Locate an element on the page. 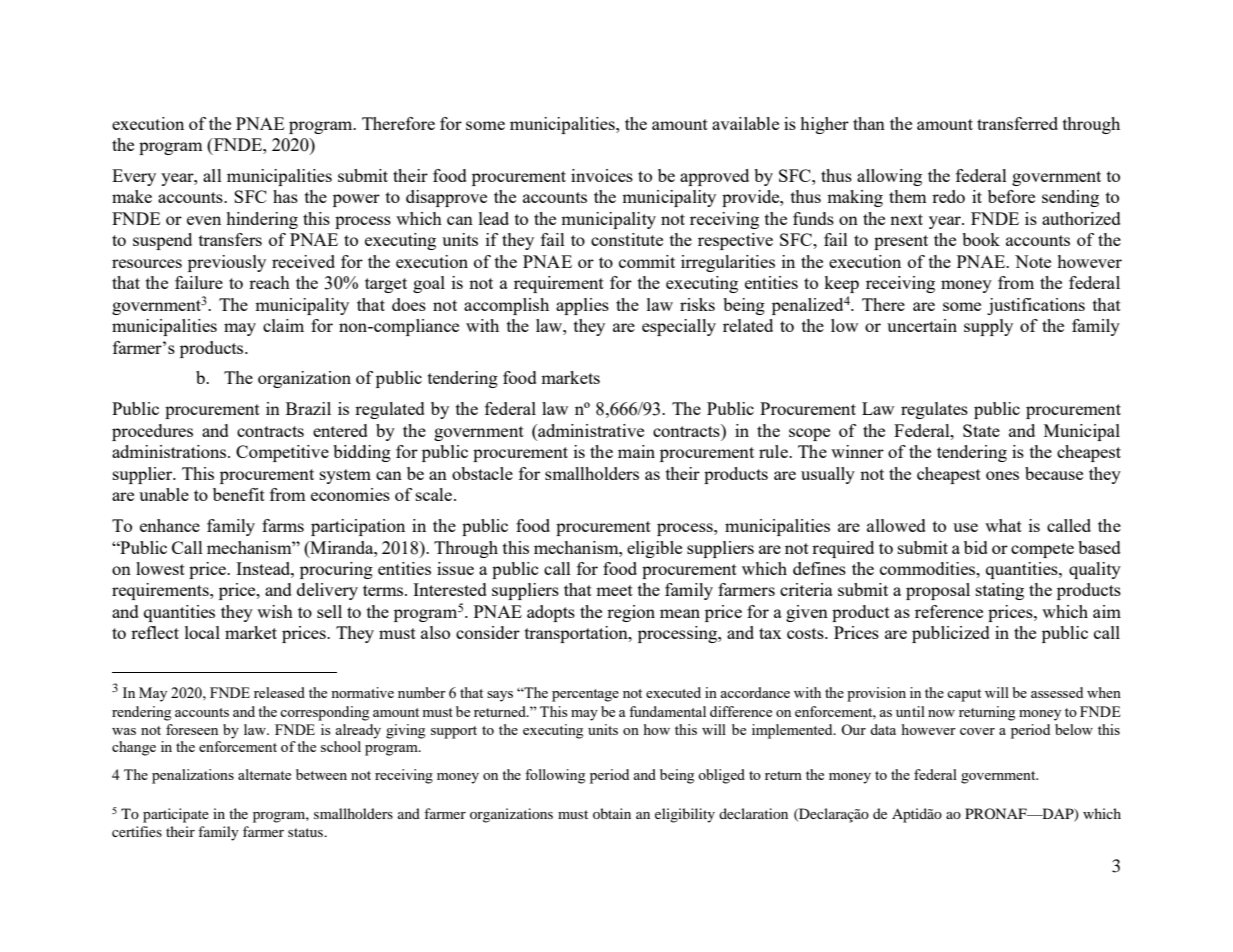 This image has height=952, width=1233. supply is located at coordinates (988, 327).
